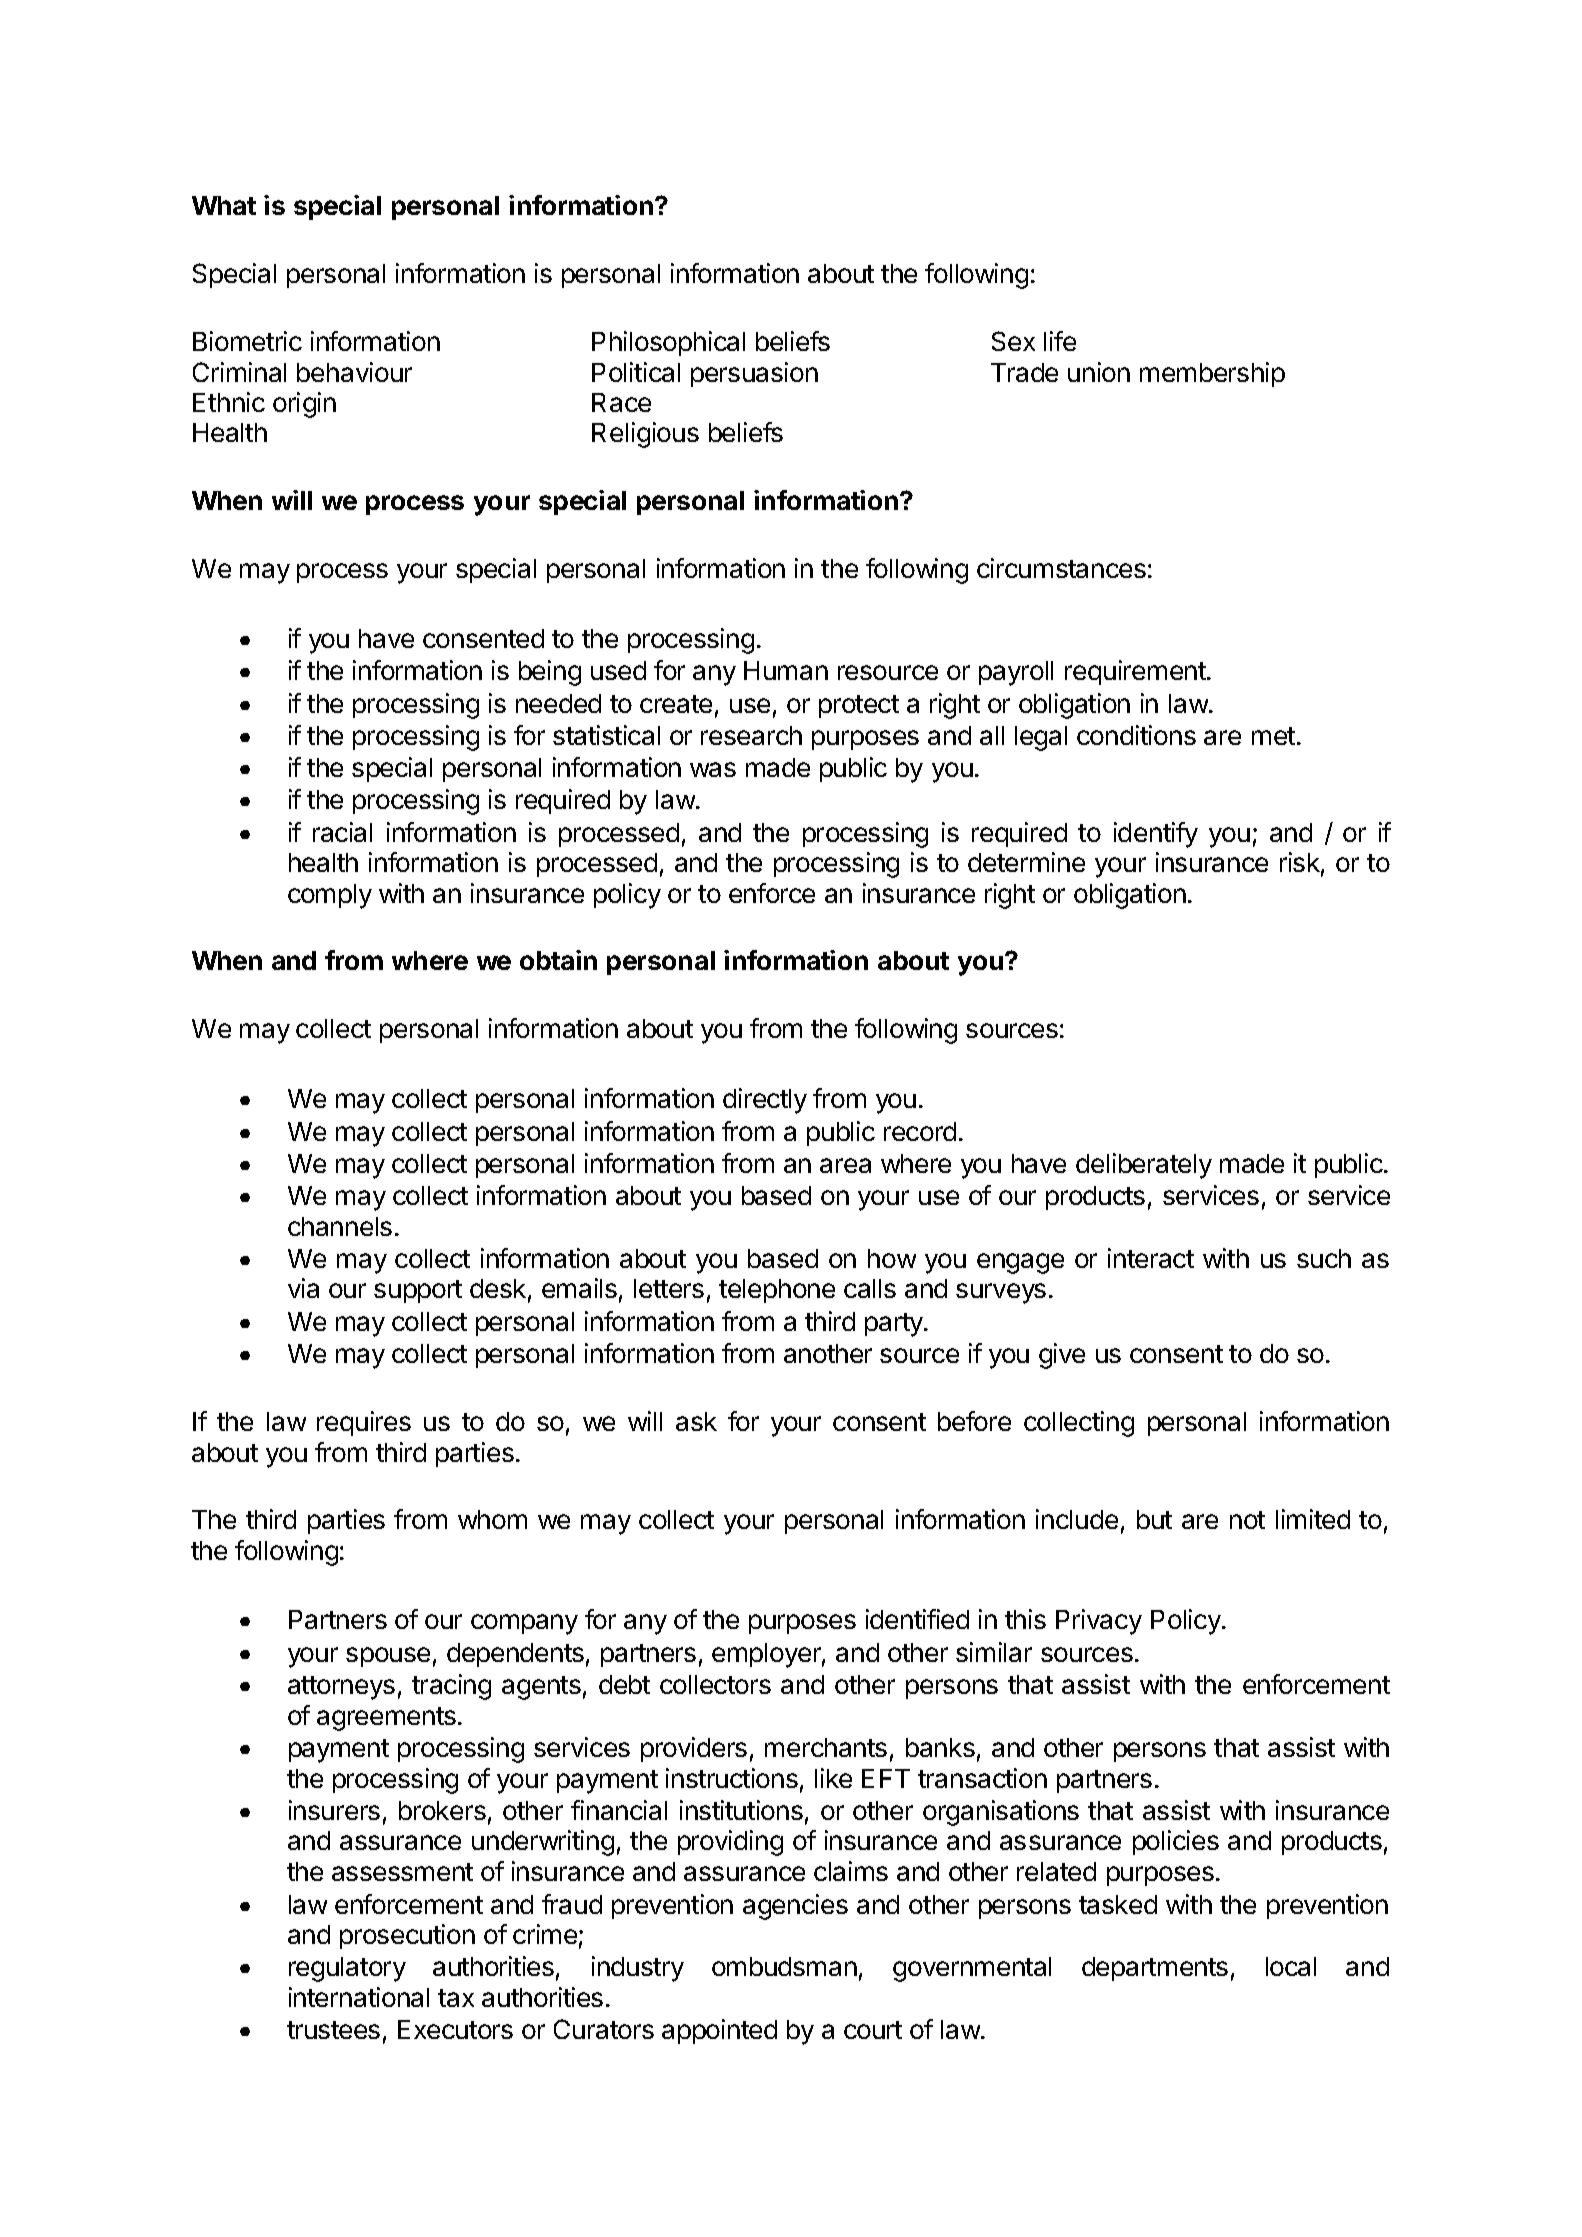 The height and width of the screenshot is (2237, 1582). What do you see at coordinates (784, 1966) in the screenshot?
I see `ombudsman` at bounding box center [784, 1966].
